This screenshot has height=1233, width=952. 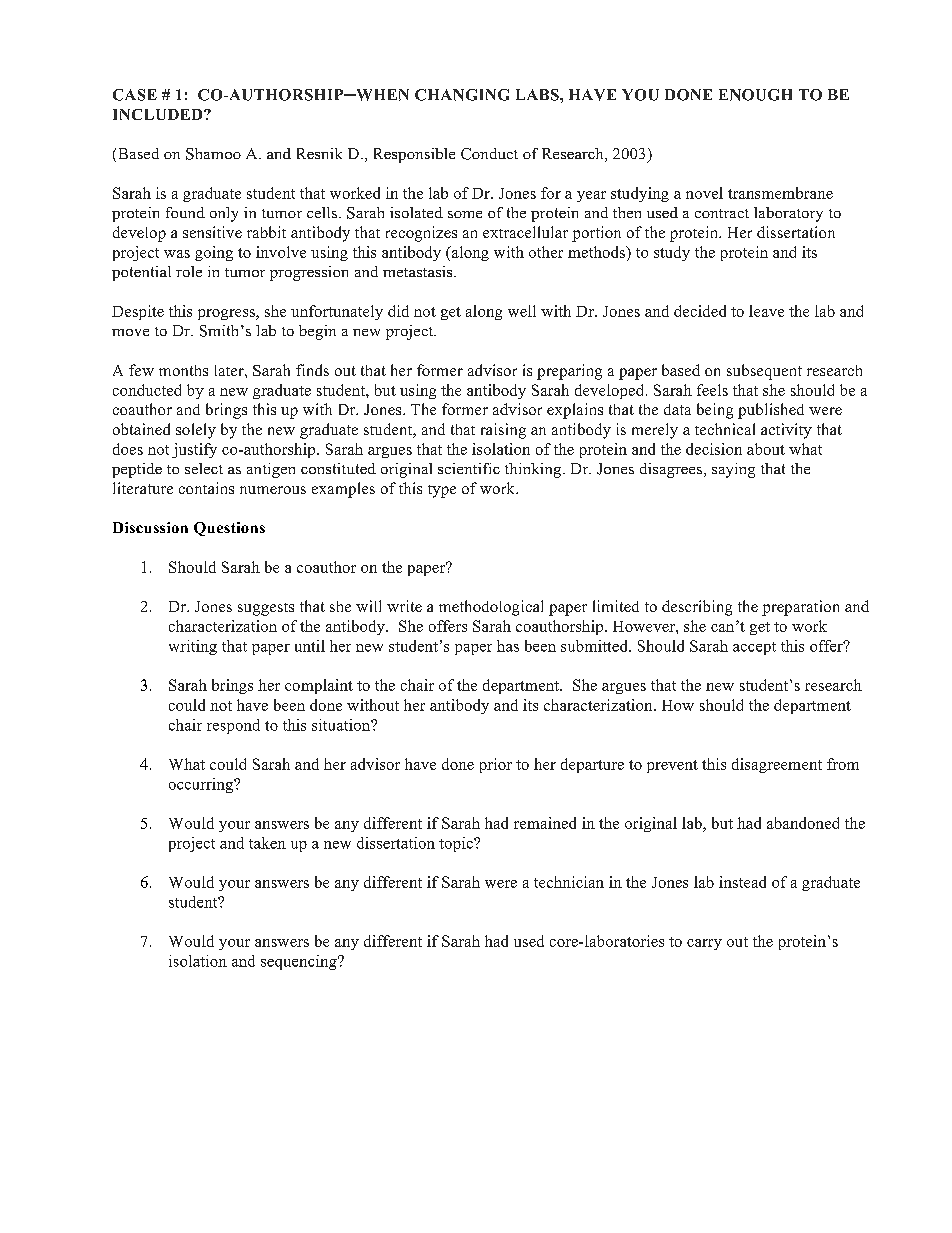 I want to click on INCLUDED, so click(x=159, y=114).
